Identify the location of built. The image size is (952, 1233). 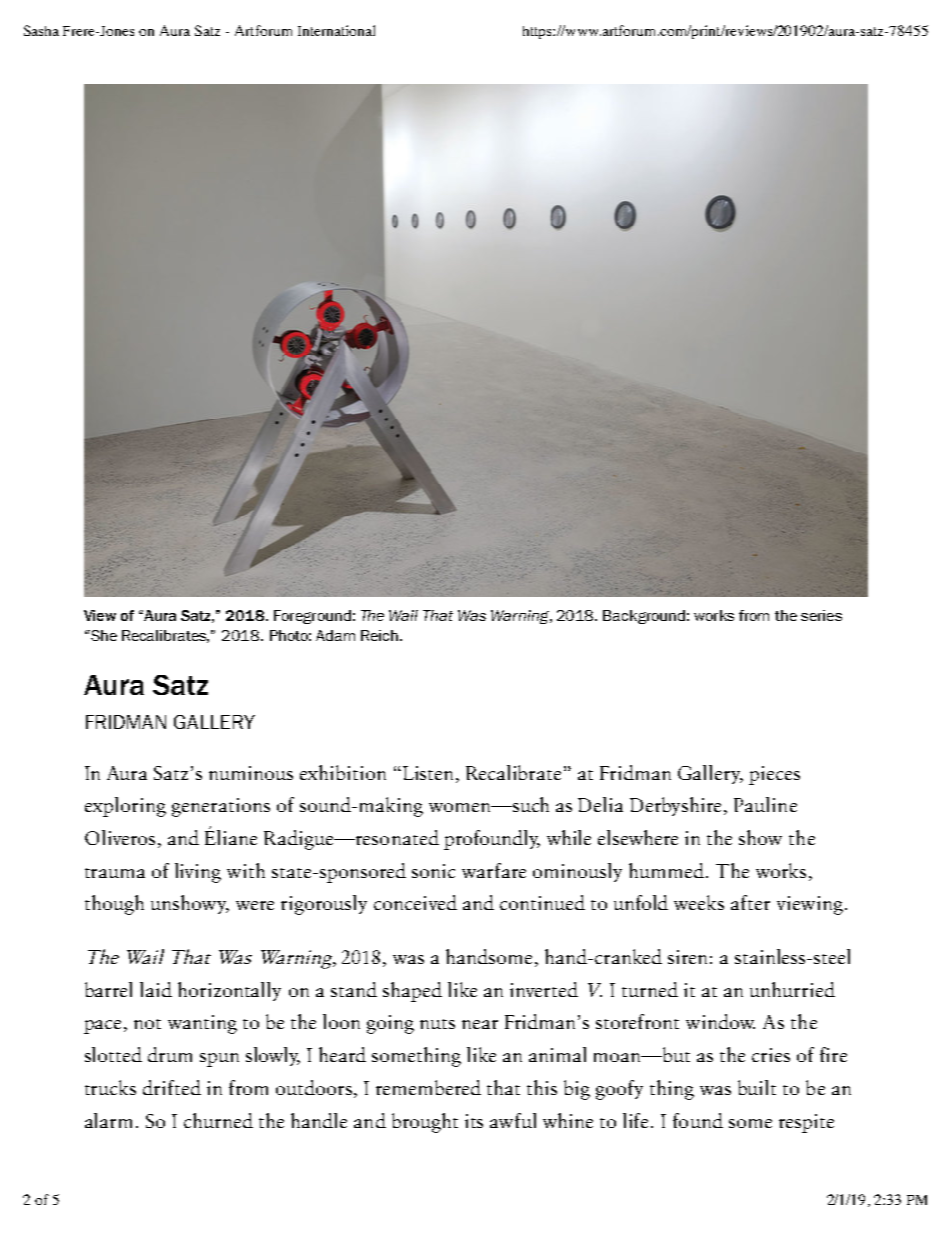
(757, 1087).
